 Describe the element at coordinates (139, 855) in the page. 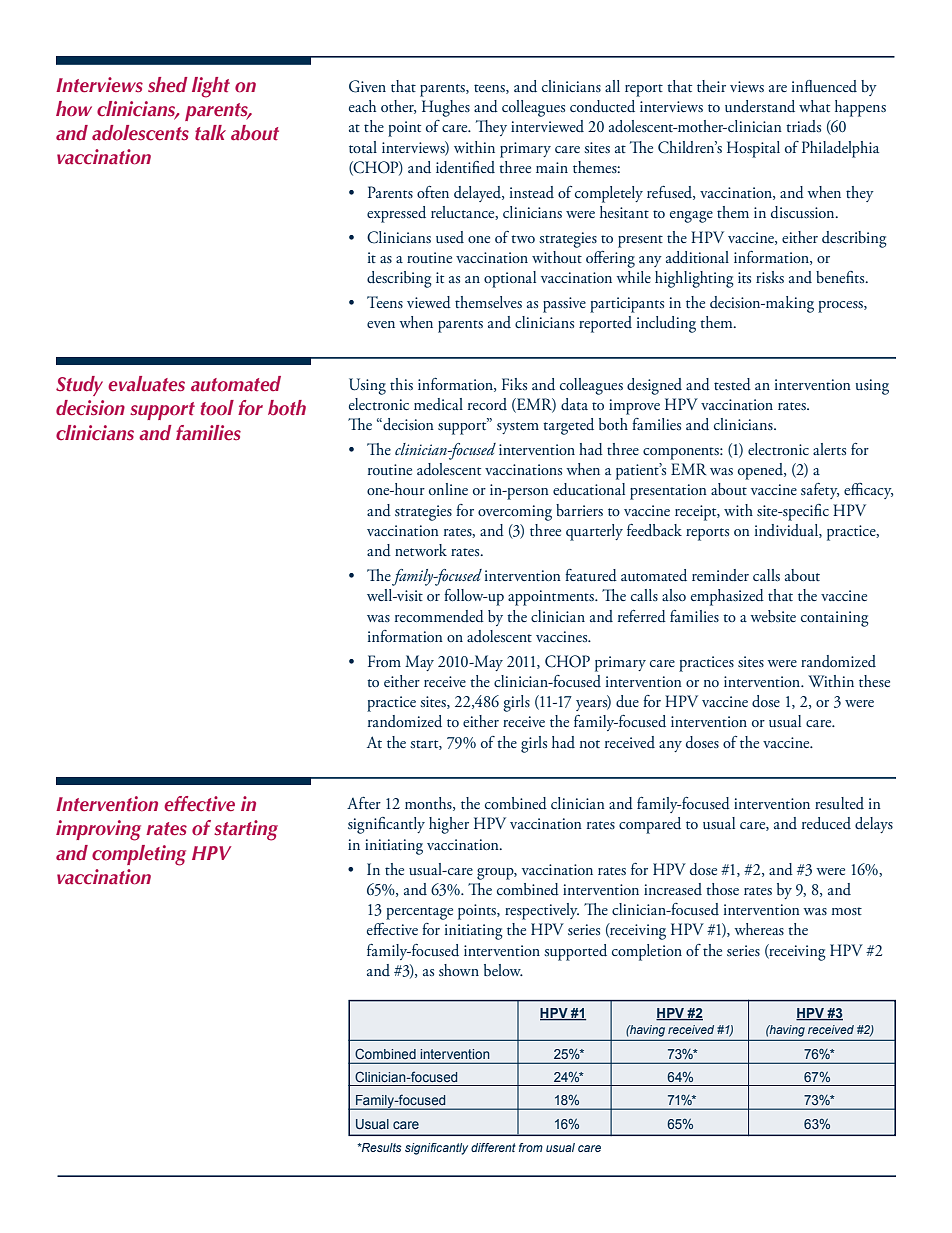

I see `completing` at that location.
